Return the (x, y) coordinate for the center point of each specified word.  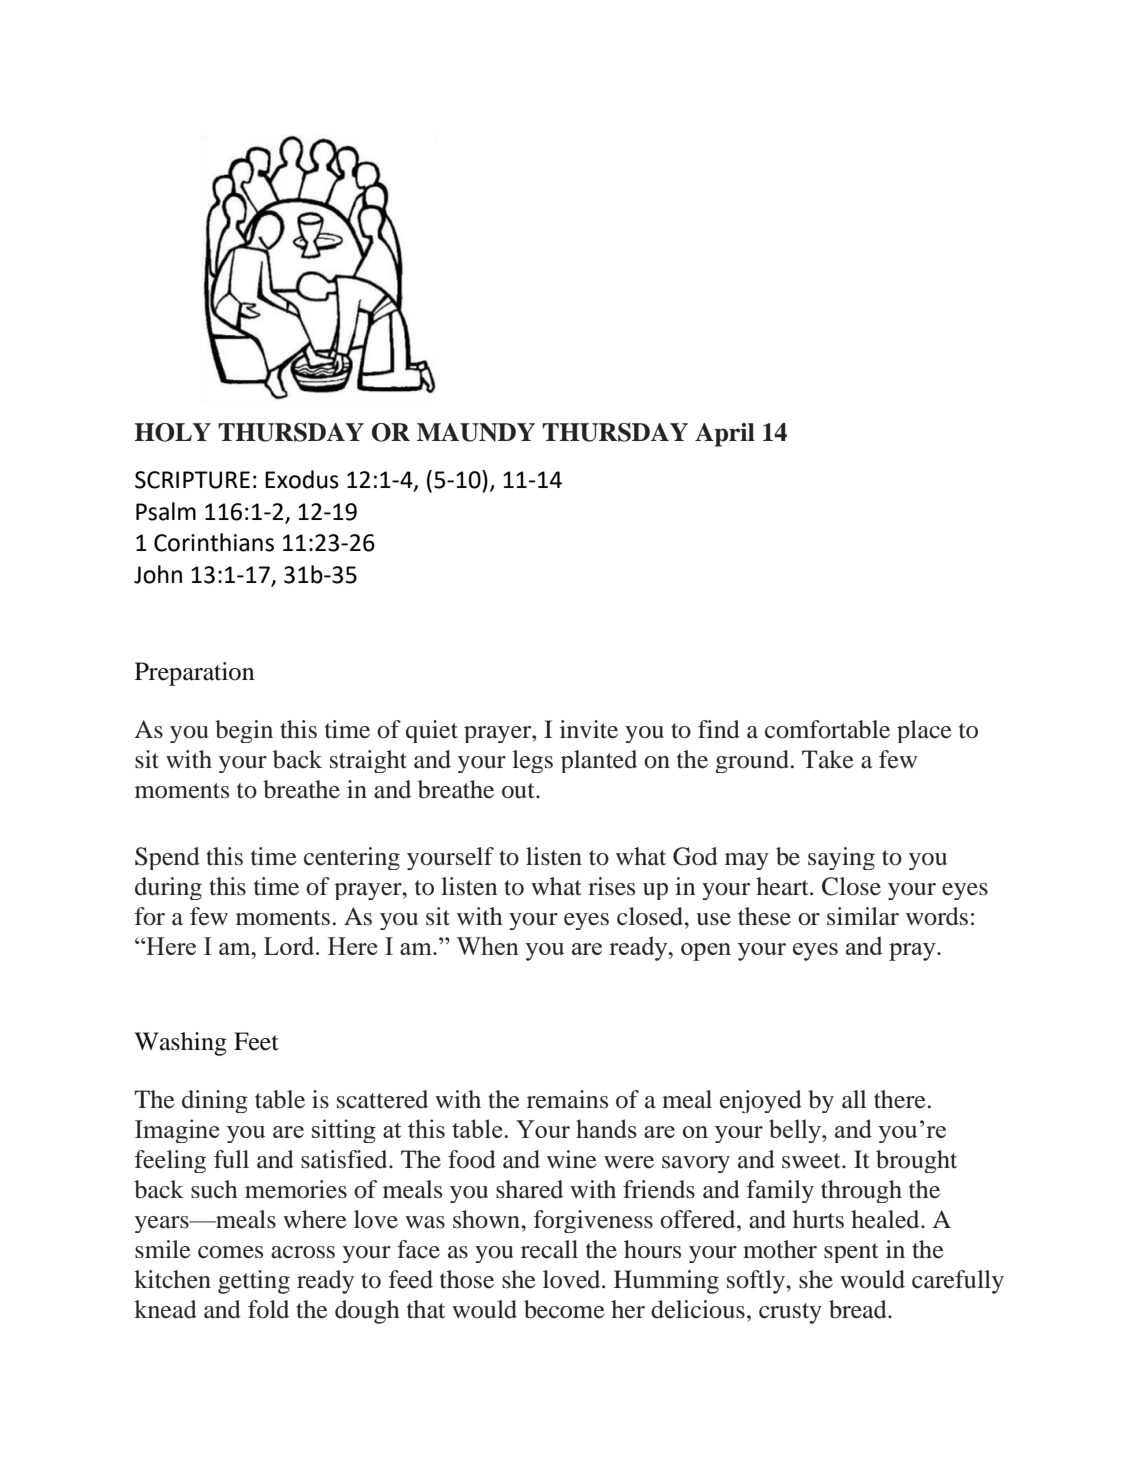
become (564, 1309)
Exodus (302, 479)
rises (611, 886)
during (168, 888)
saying (841, 858)
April (725, 435)
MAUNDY (476, 432)
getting (254, 1282)
